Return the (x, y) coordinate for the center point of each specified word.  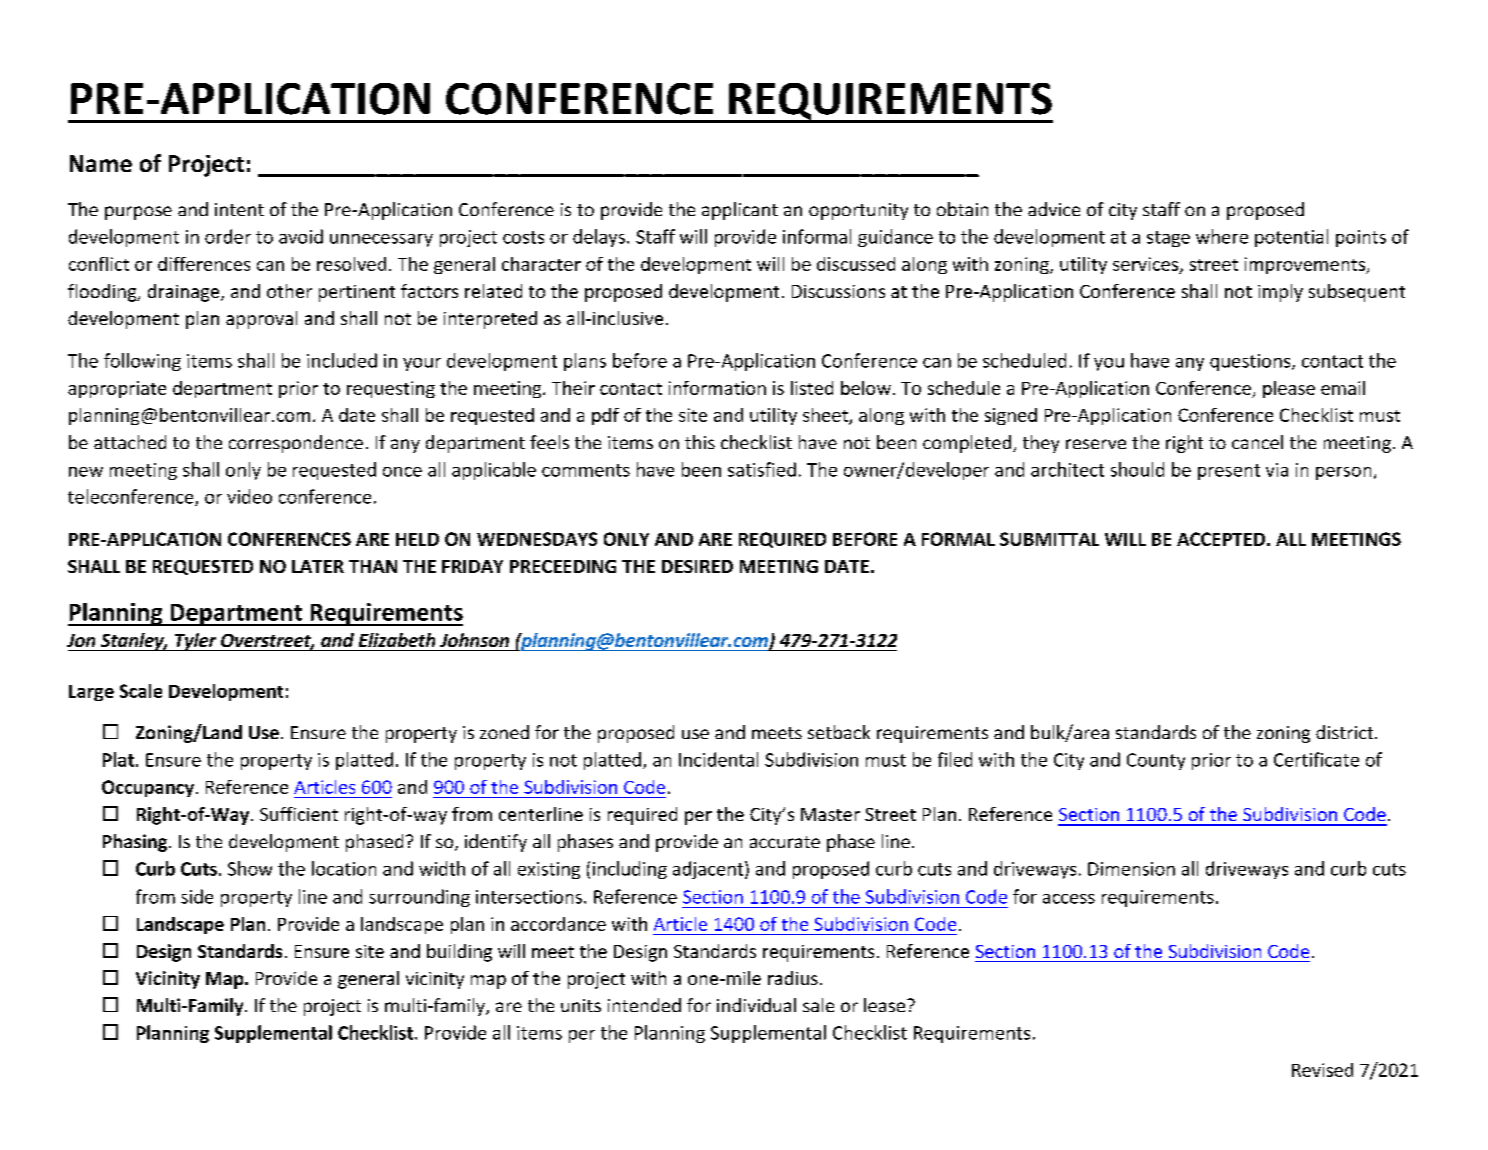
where (1222, 236)
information (717, 388)
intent (239, 209)
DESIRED (697, 566)
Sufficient (299, 814)
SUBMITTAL (1049, 539)
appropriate (117, 389)
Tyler (196, 642)
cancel (1257, 442)
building (459, 953)
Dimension (1131, 869)
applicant (740, 211)
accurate (785, 842)
